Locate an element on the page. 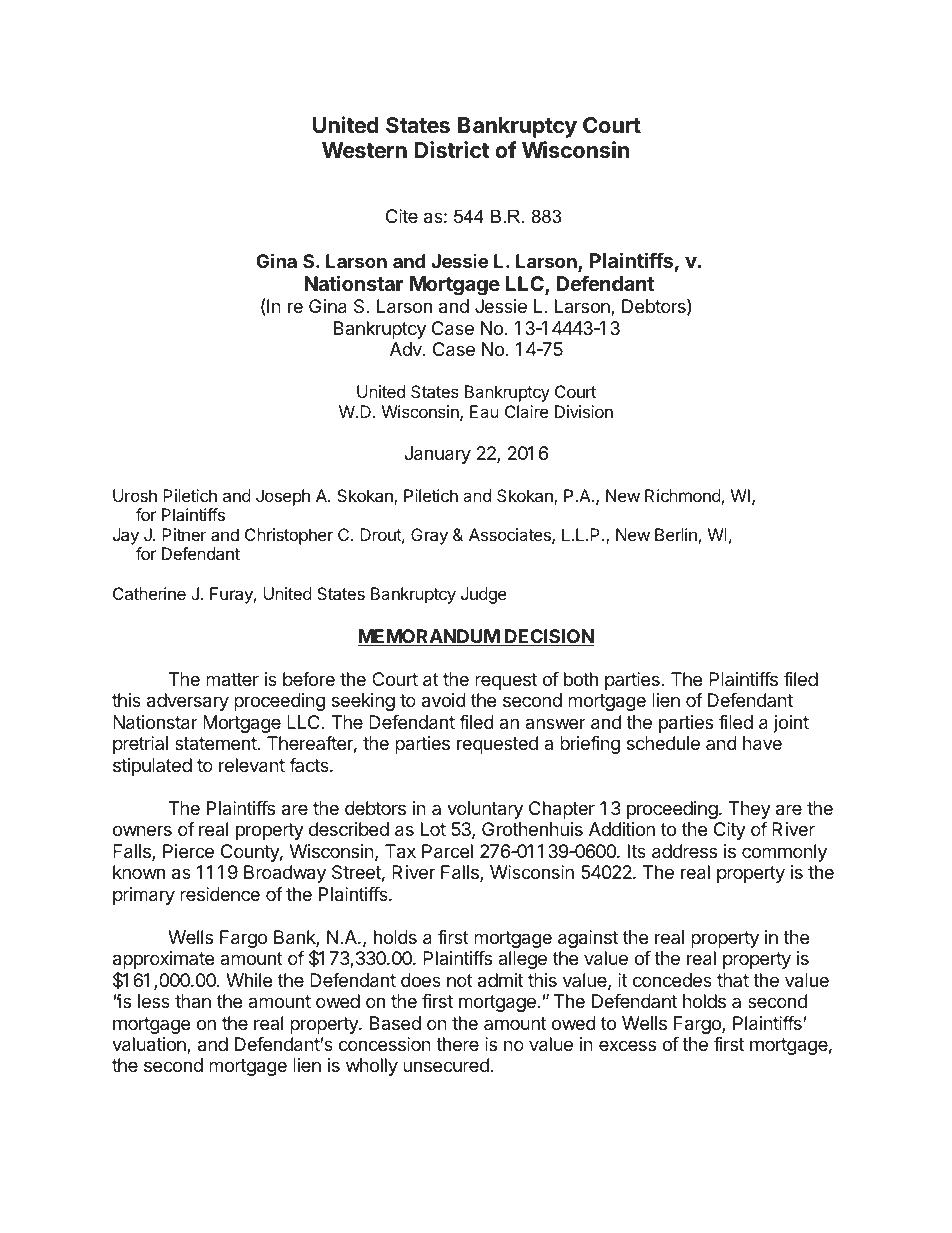  Catherine is located at coordinates (149, 593).
